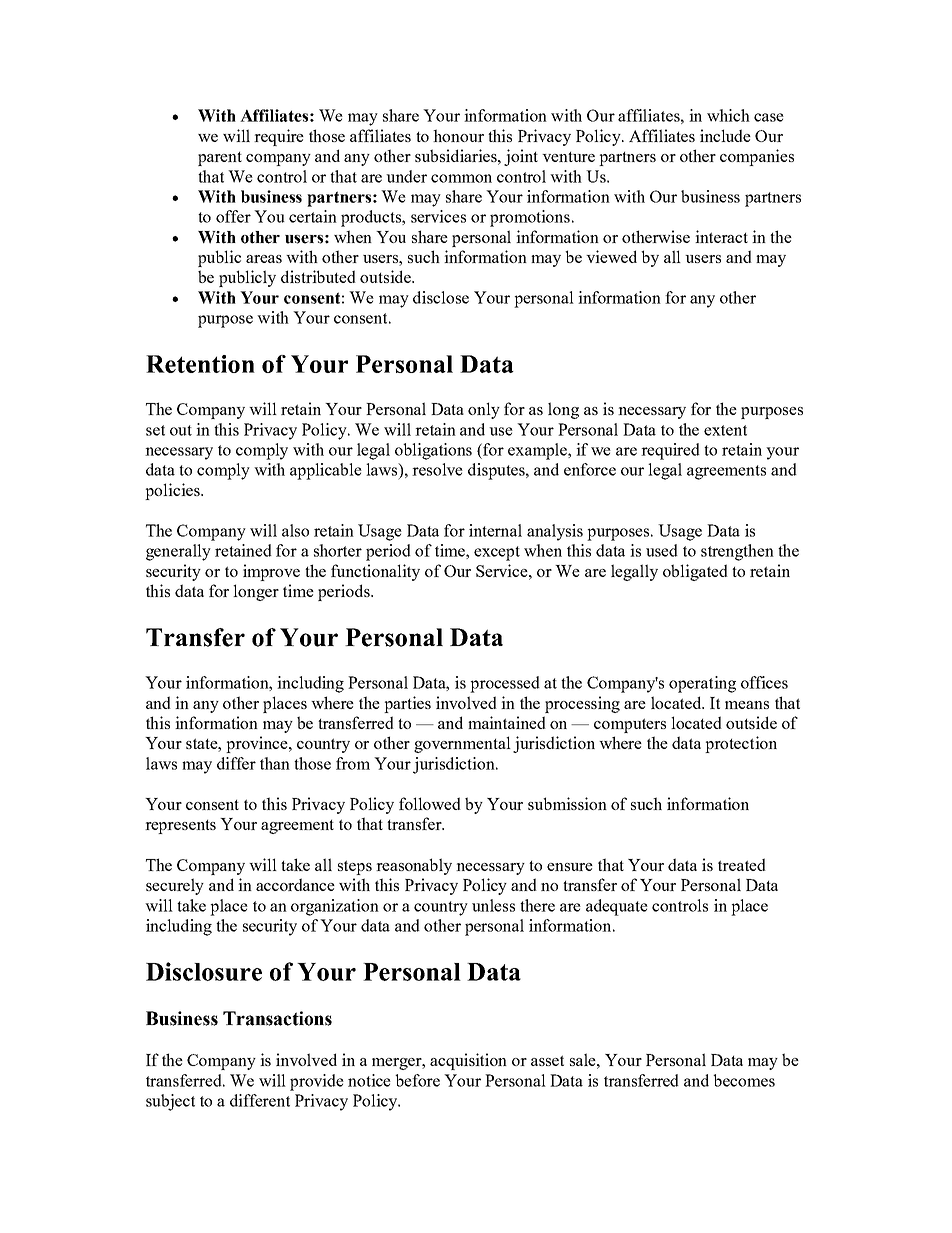 The width and height of the screenshot is (952, 1233). I want to click on improve, so click(271, 572).
